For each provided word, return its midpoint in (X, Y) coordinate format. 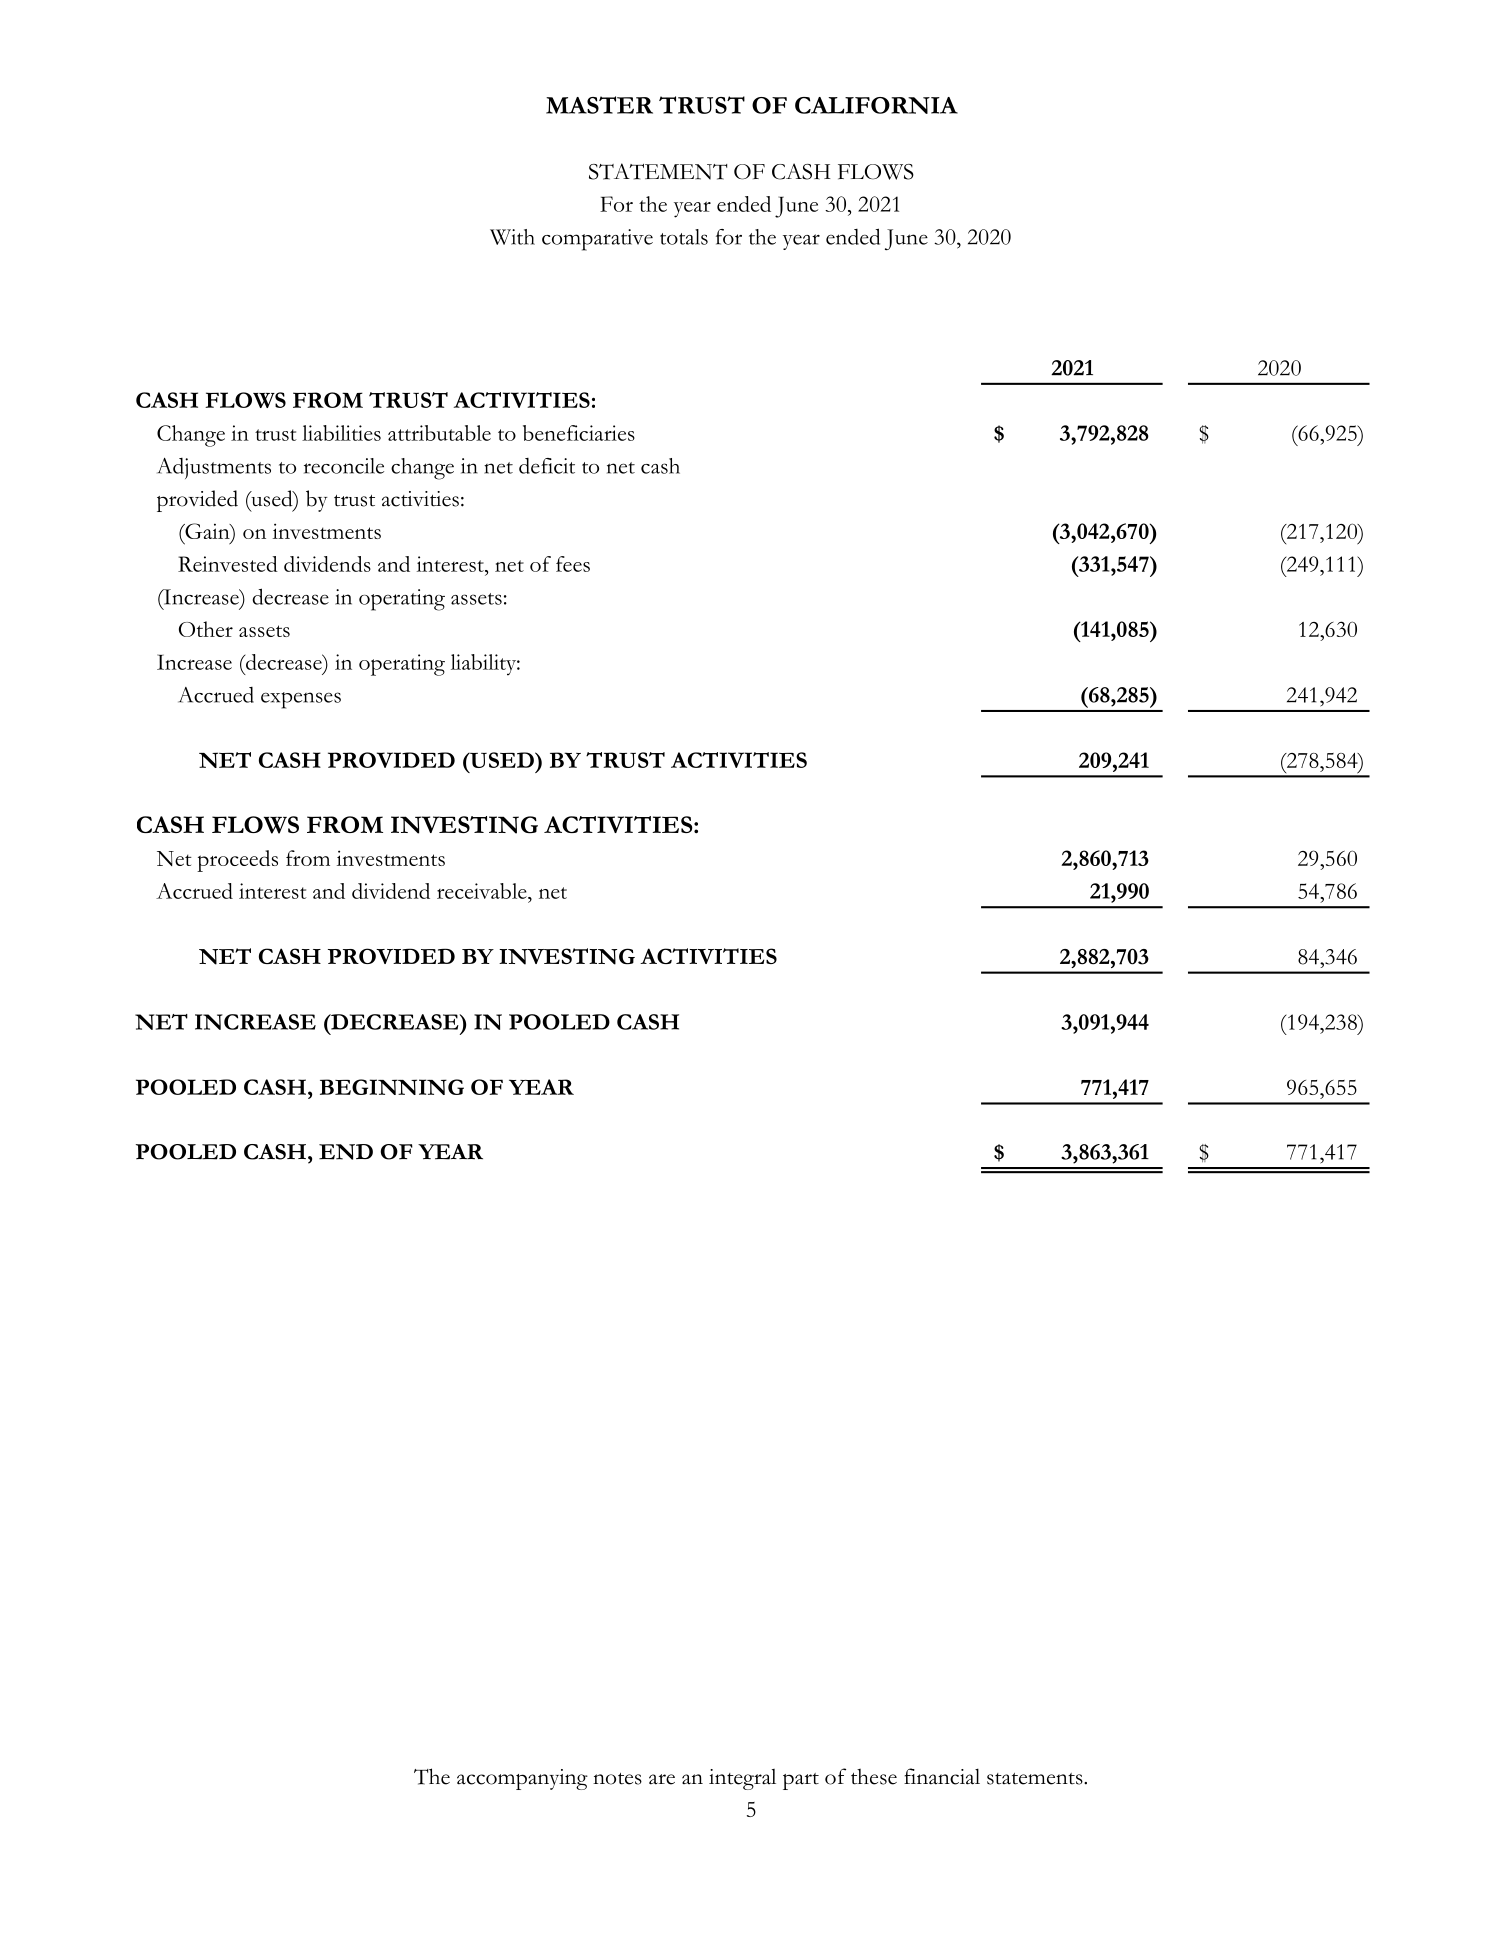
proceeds (237, 861)
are (662, 1779)
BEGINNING (392, 1087)
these (874, 1777)
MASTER (599, 105)
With (512, 237)
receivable (483, 891)
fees (573, 564)
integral (742, 1779)
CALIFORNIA (876, 105)
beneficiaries (579, 433)
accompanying (522, 1779)
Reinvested (228, 564)
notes (617, 1779)
